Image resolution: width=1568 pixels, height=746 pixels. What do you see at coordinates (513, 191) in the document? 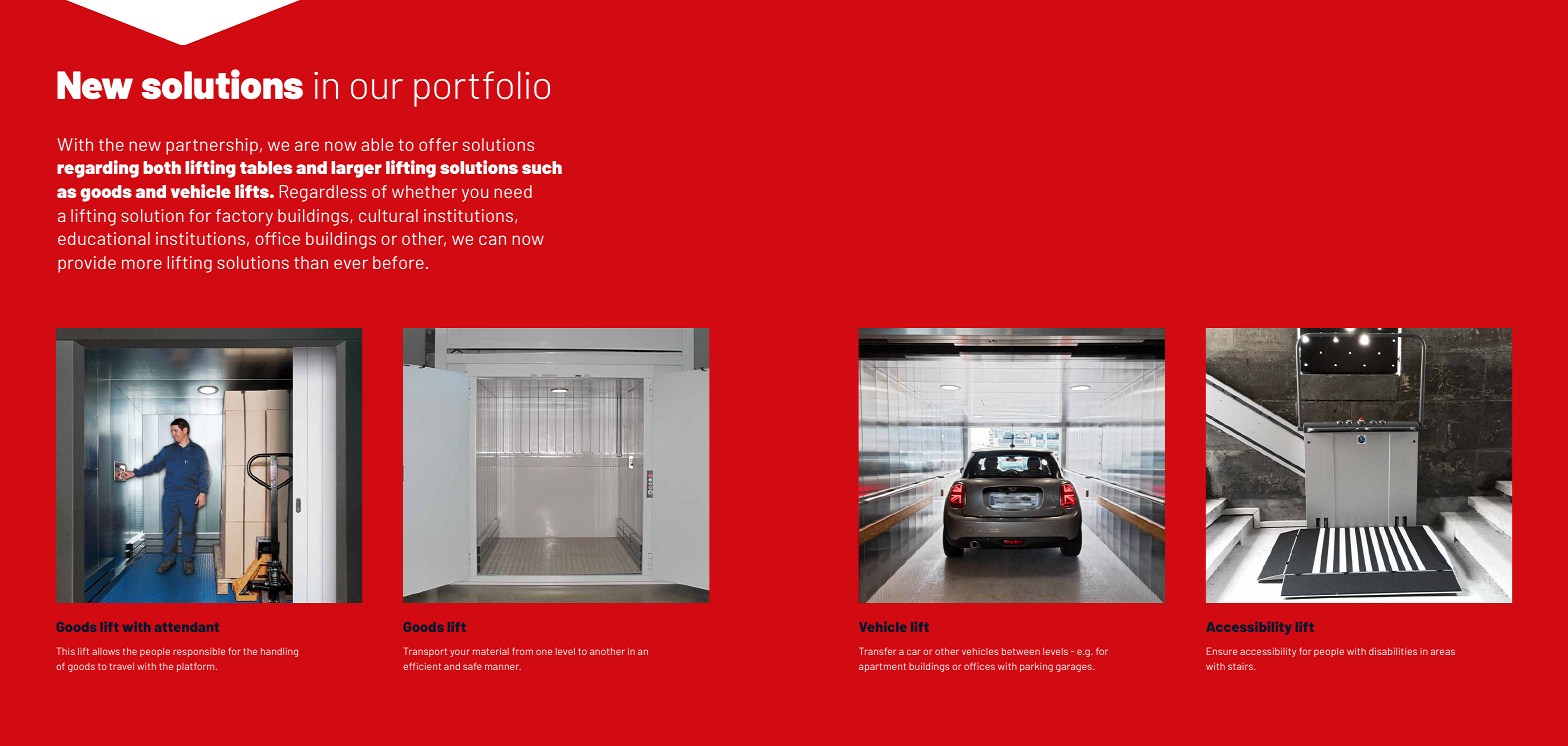
I see `need` at bounding box center [513, 191].
